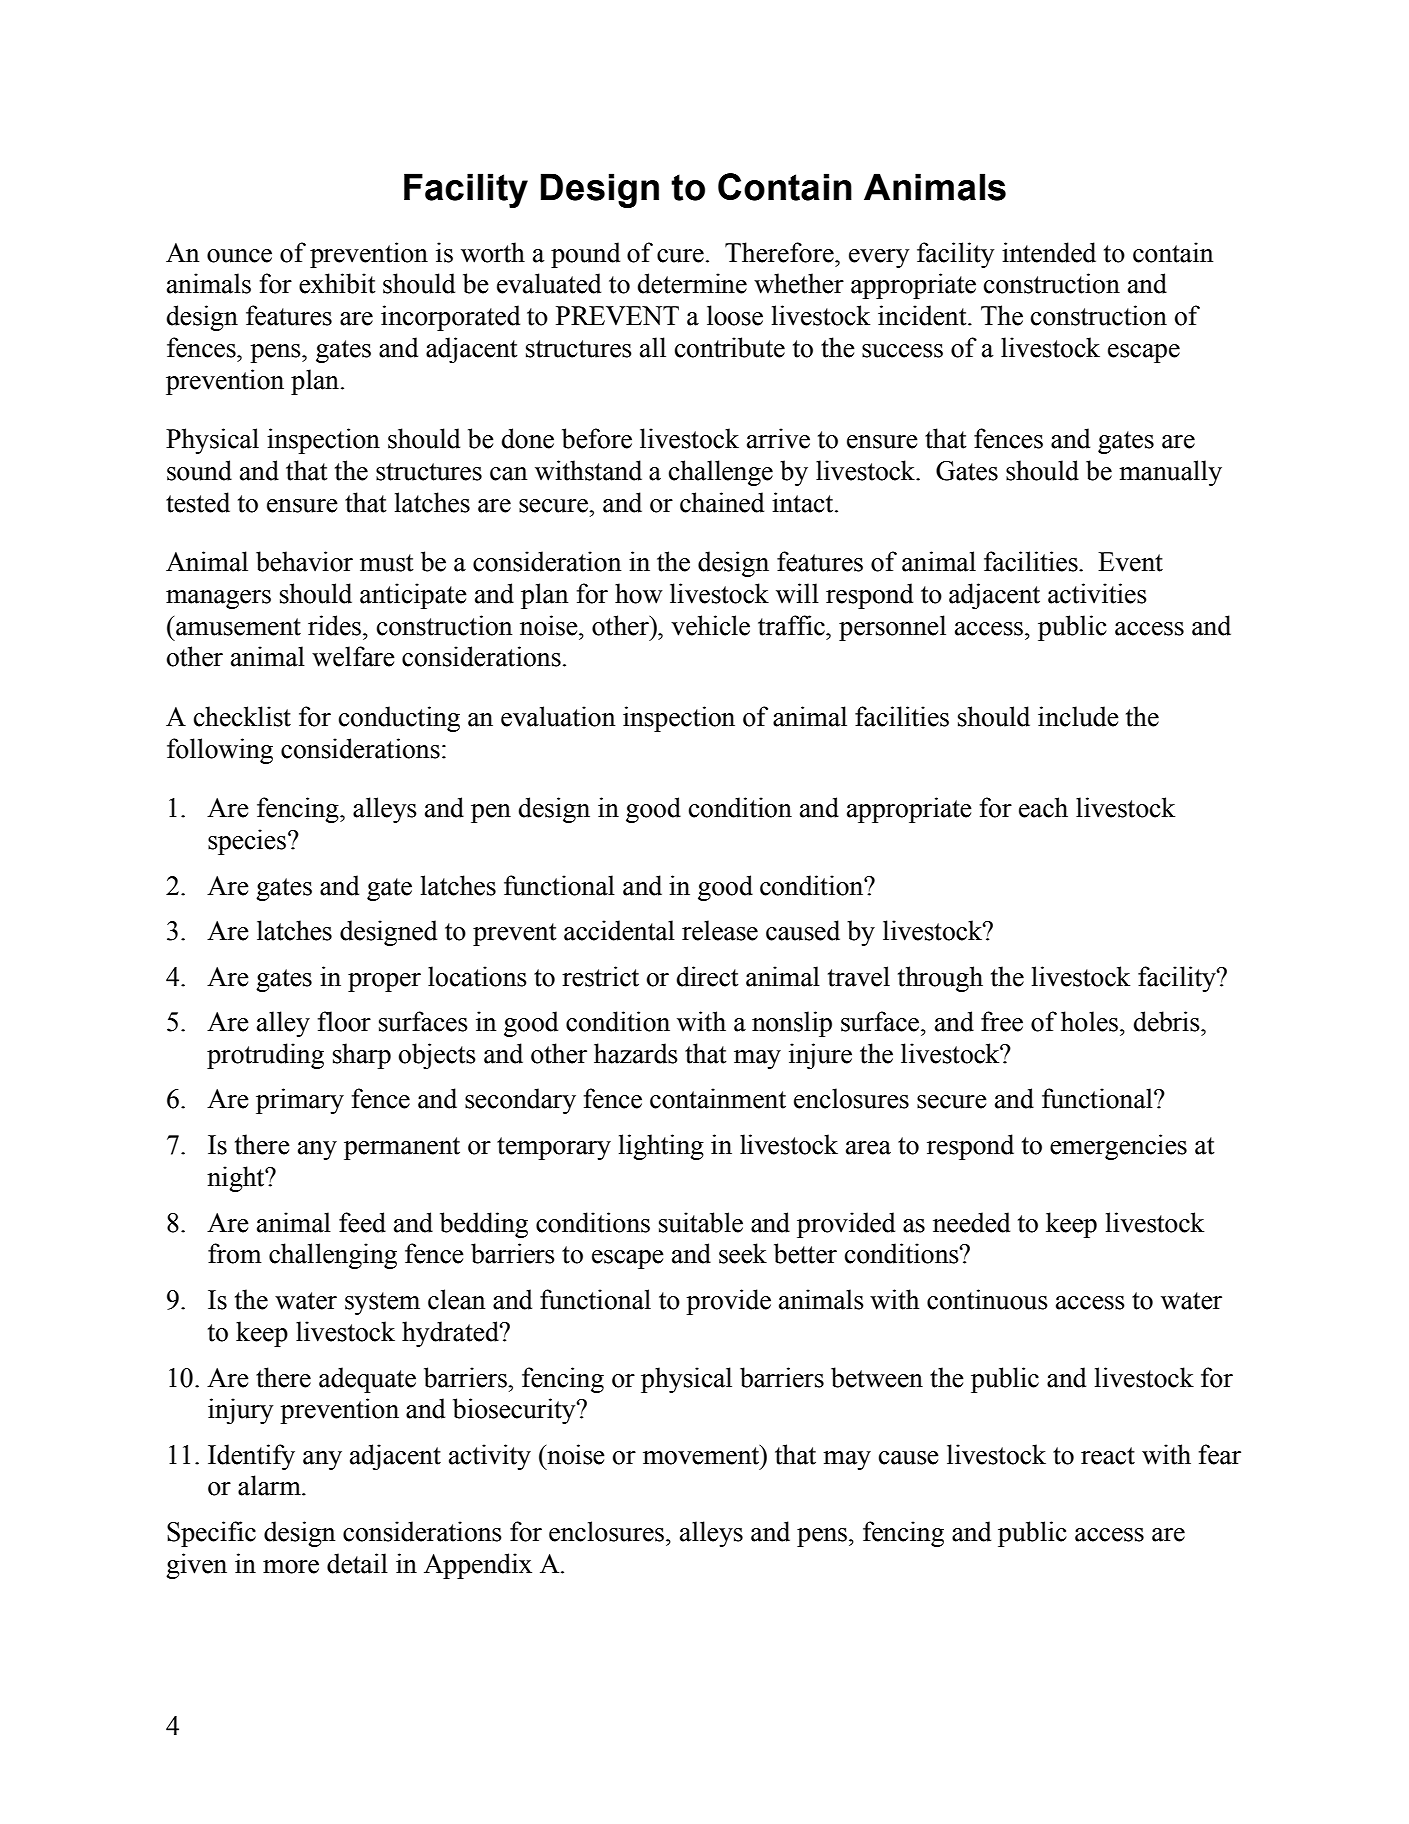  I want to click on each, so click(1043, 807).
